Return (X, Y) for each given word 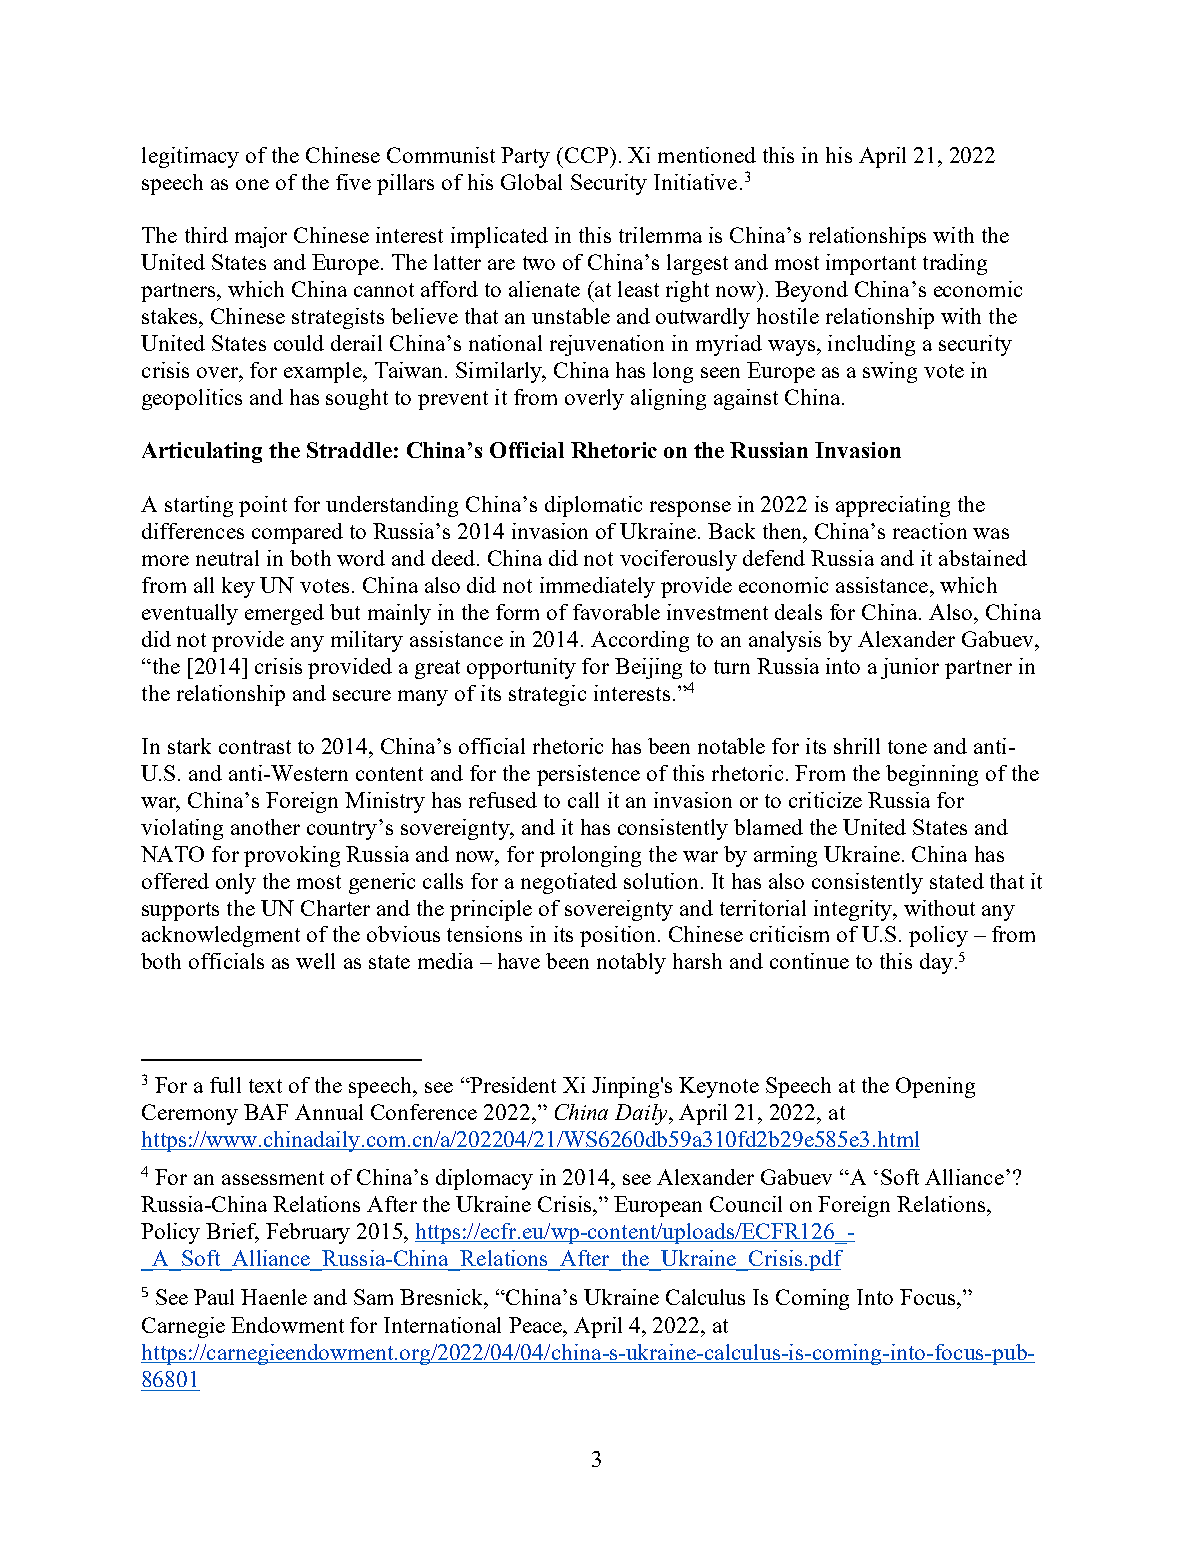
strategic (547, 695)
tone (907, 747)
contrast (255, 747)
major (261, 237)
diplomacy (484, 1179)
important (871, 264)
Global (531, 182)
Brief (232, 1232)
